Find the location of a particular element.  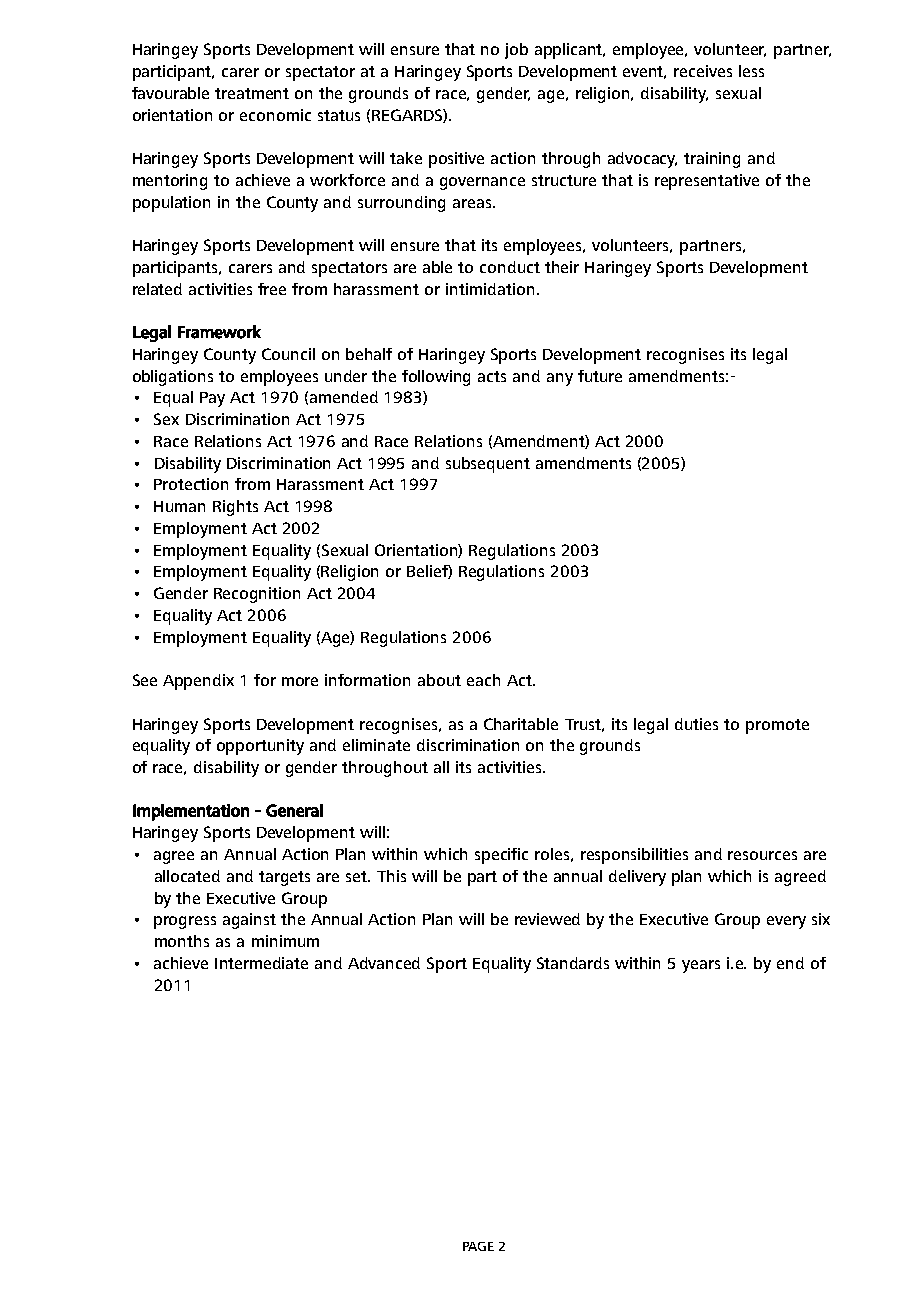

duties is located at coordinates (696, 724).
